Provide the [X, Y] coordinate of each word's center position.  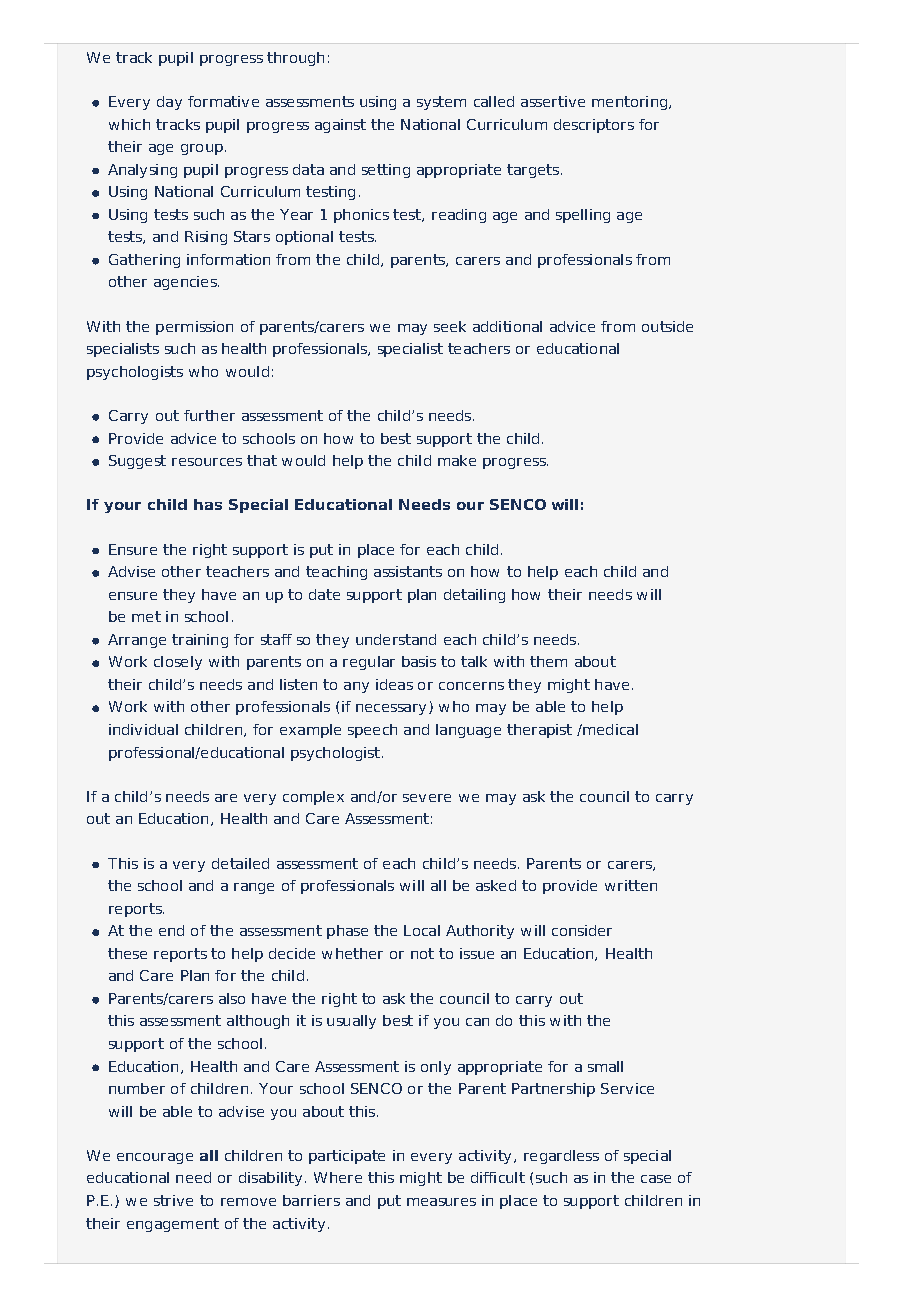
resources [207, 462]
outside [667, 326]
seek [450, 326]
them [548, 661]
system [441, 103]
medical [609, 729]
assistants [408, 571]
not [422, 953]
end [171, 930]
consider [582, 930]
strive [173, 1200]
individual [143, 729]
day [169, 103]
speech [372, 731]
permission [194, 328]
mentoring [631, 103]
